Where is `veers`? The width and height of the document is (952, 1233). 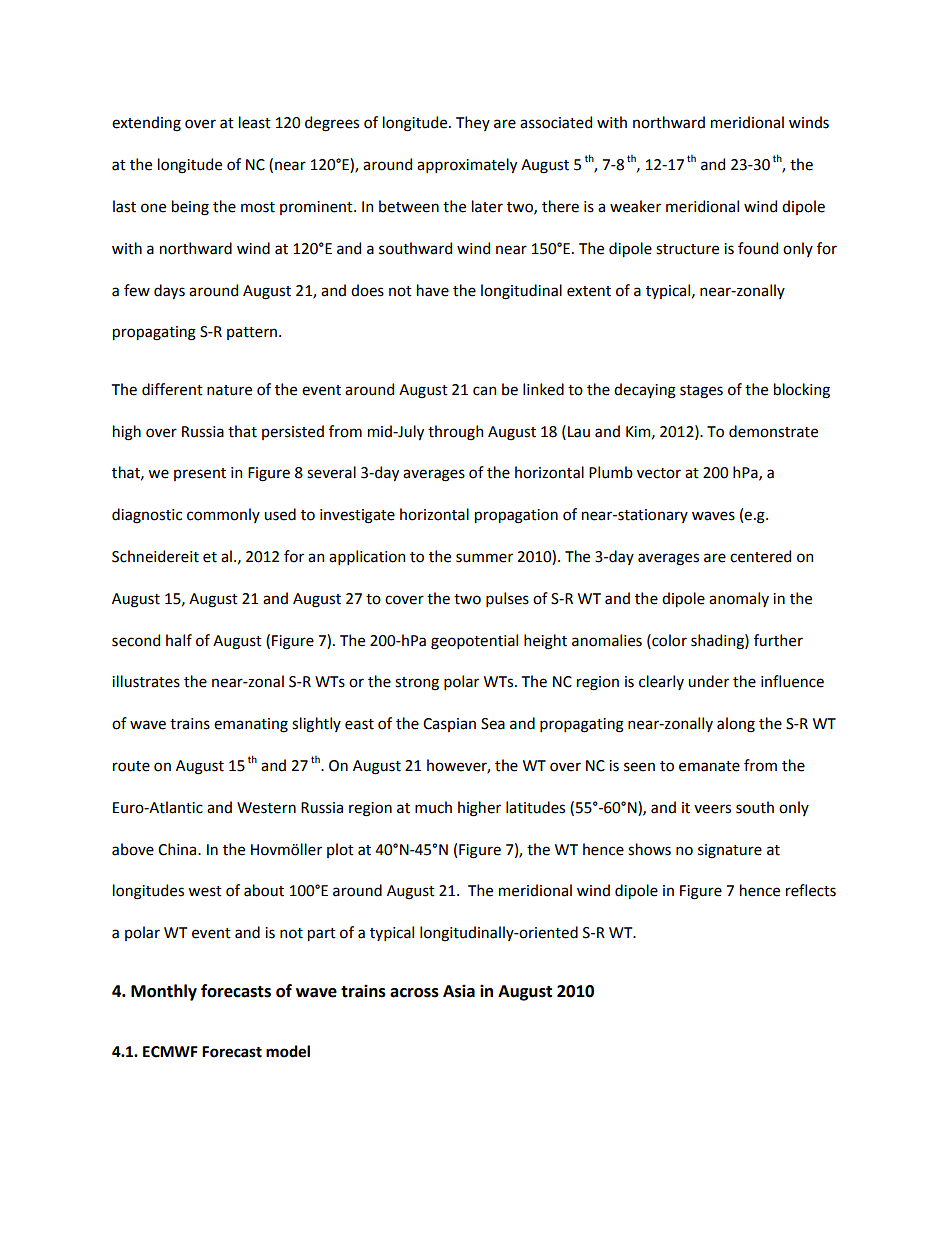
veers is located at coordinates (712, 809).
